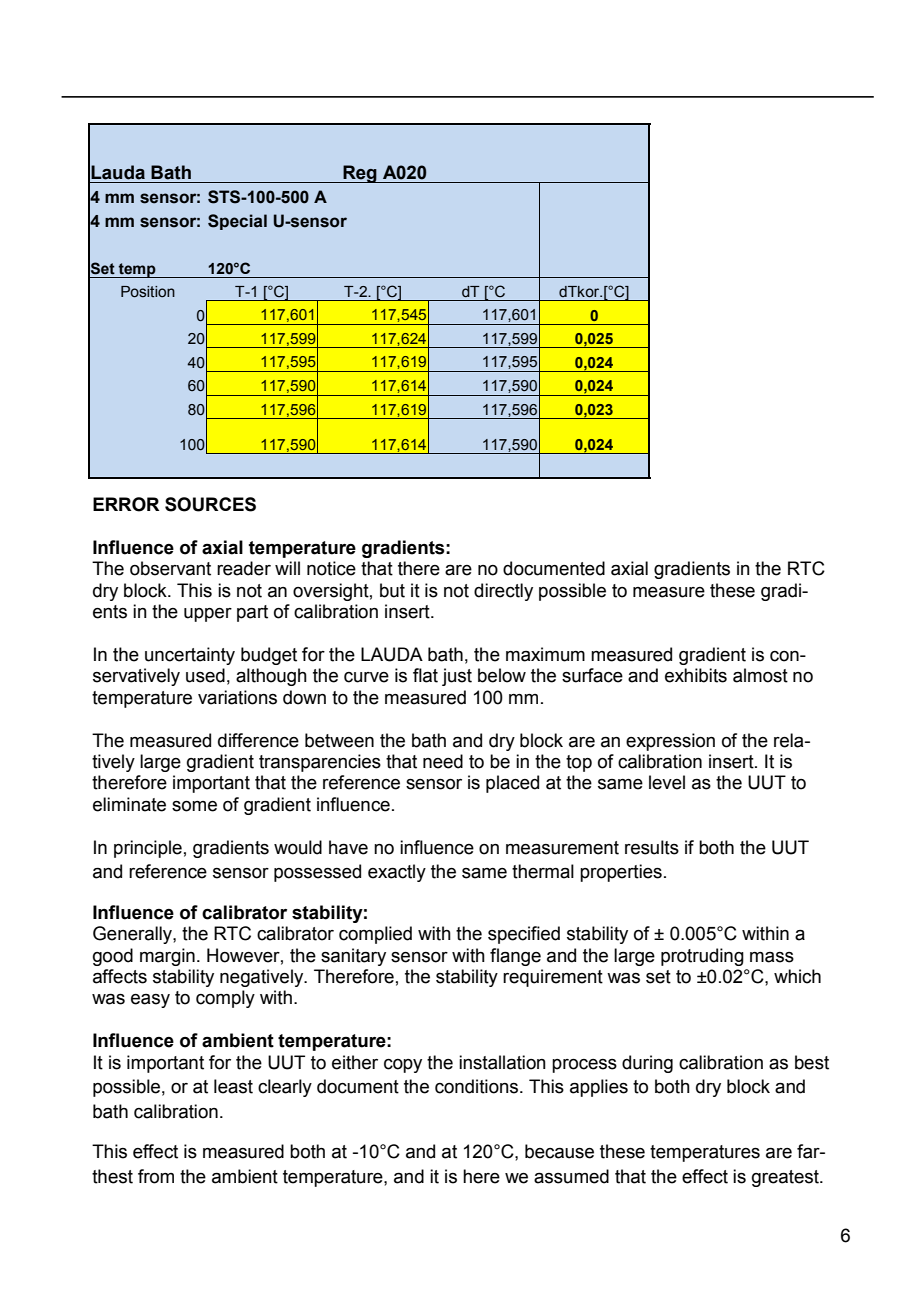  Describe the element at coordinates (237, 222) in the document. I see `Special` at that location.
